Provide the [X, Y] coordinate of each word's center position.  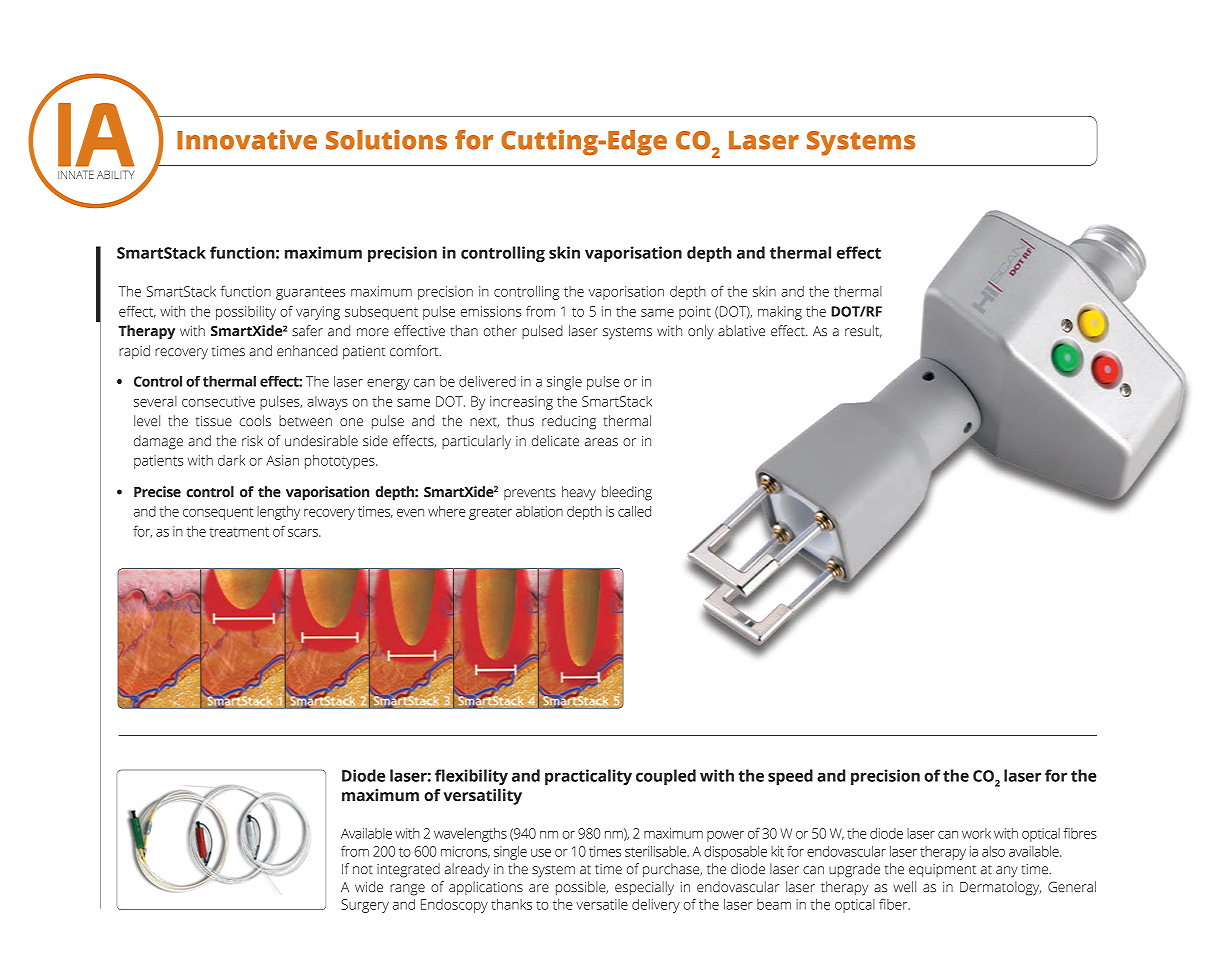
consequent [218, 513]
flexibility [471, 777]
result [863, 331]
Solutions [386, 139]
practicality [588, 777]
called [634, 511]
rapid [134, 352]
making [780, 313]
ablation [539, 511]
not [363, 869]
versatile [602, 904]
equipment [942, 870]
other [500, 331]
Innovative [247, 139]
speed [790, 777]
